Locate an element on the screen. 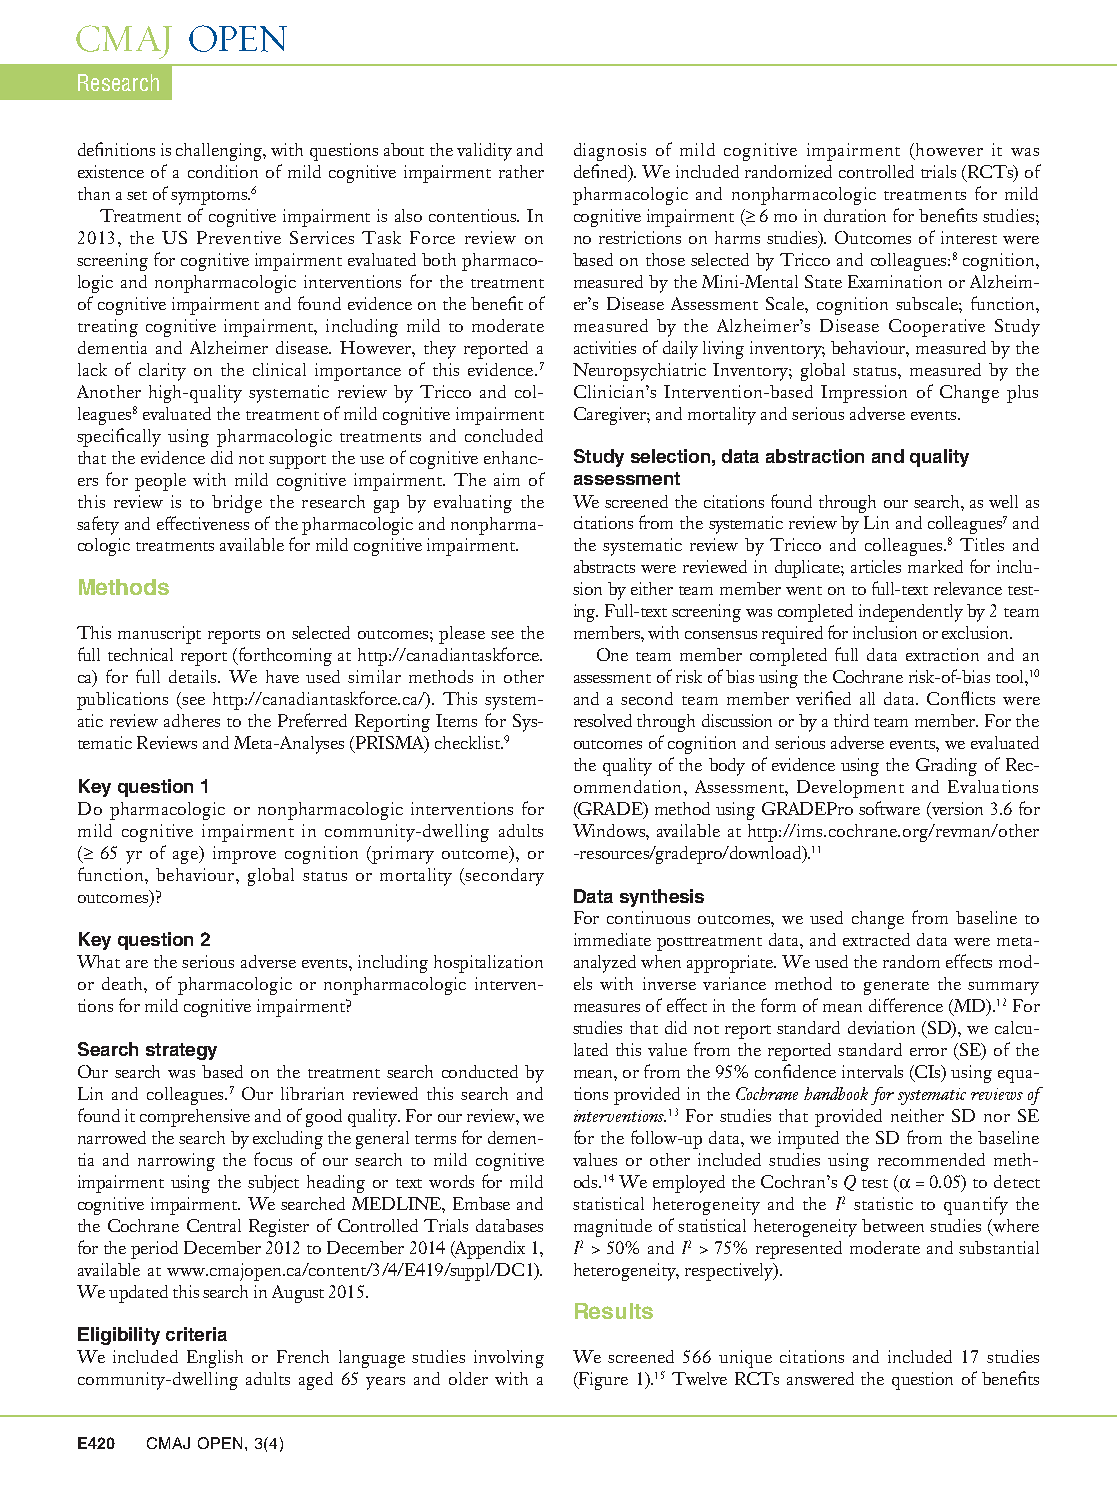  rather is located at coordinates (521, 171).
